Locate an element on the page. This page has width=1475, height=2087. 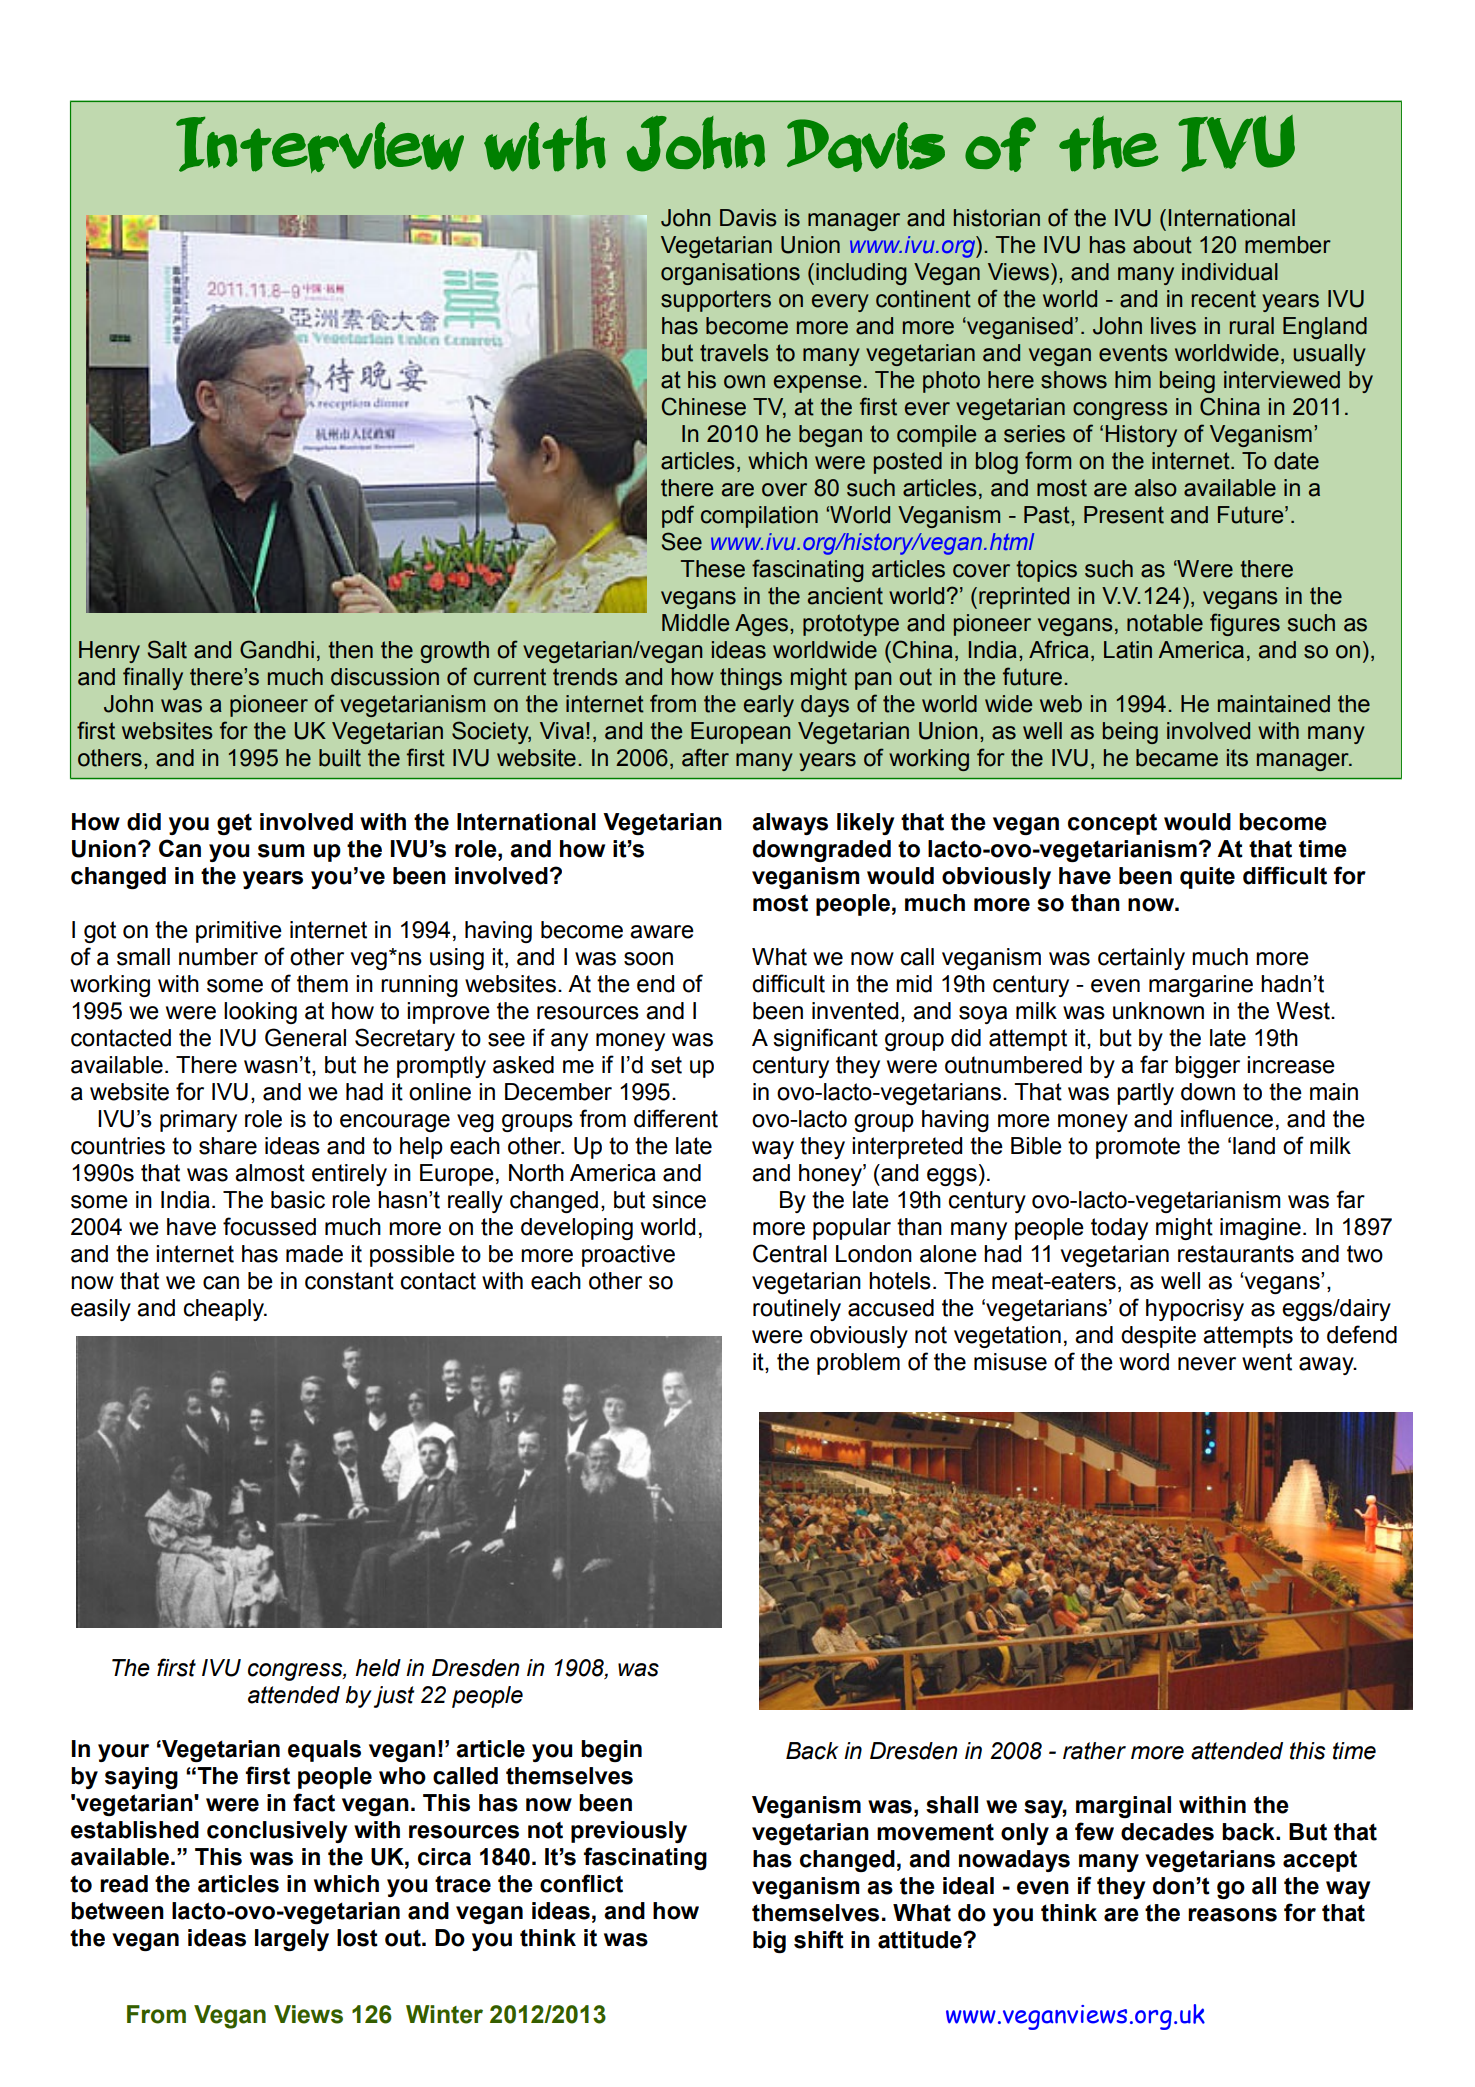
shift is located at coordinates (819, 1939).
